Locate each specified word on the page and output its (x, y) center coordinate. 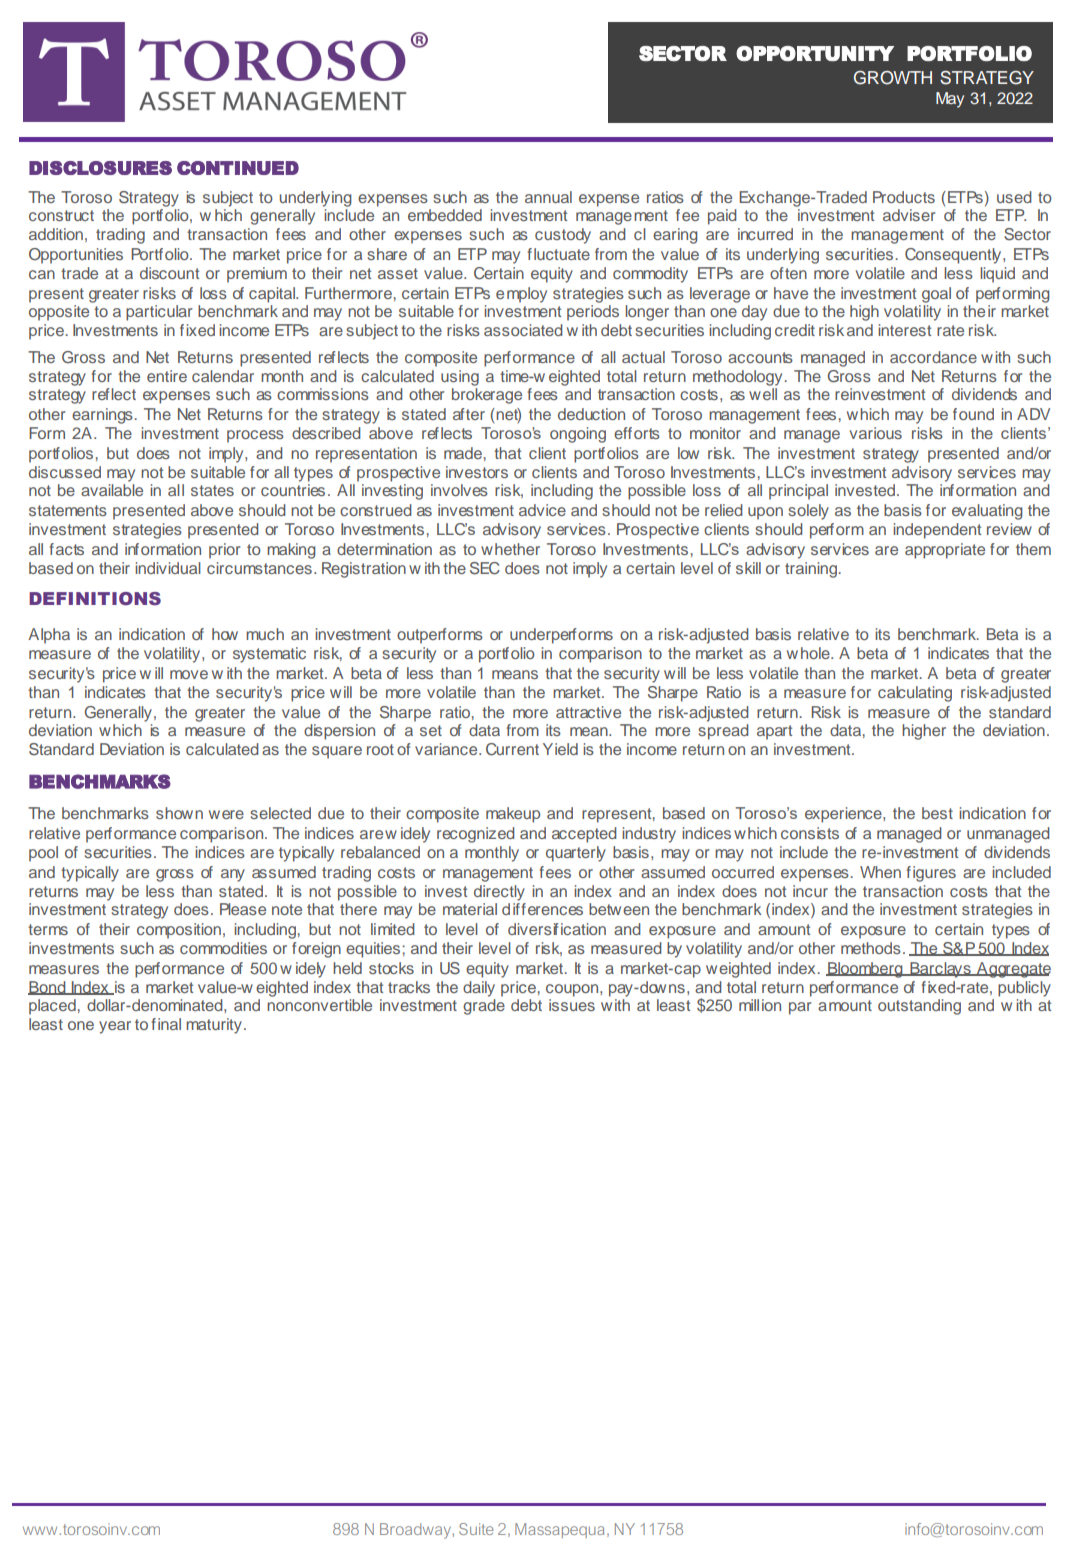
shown (179, 813)
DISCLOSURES (100, 168)
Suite (476, 1529)
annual (548, 197)
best (937, 813)
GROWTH (893, 78)
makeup (513, 815)
